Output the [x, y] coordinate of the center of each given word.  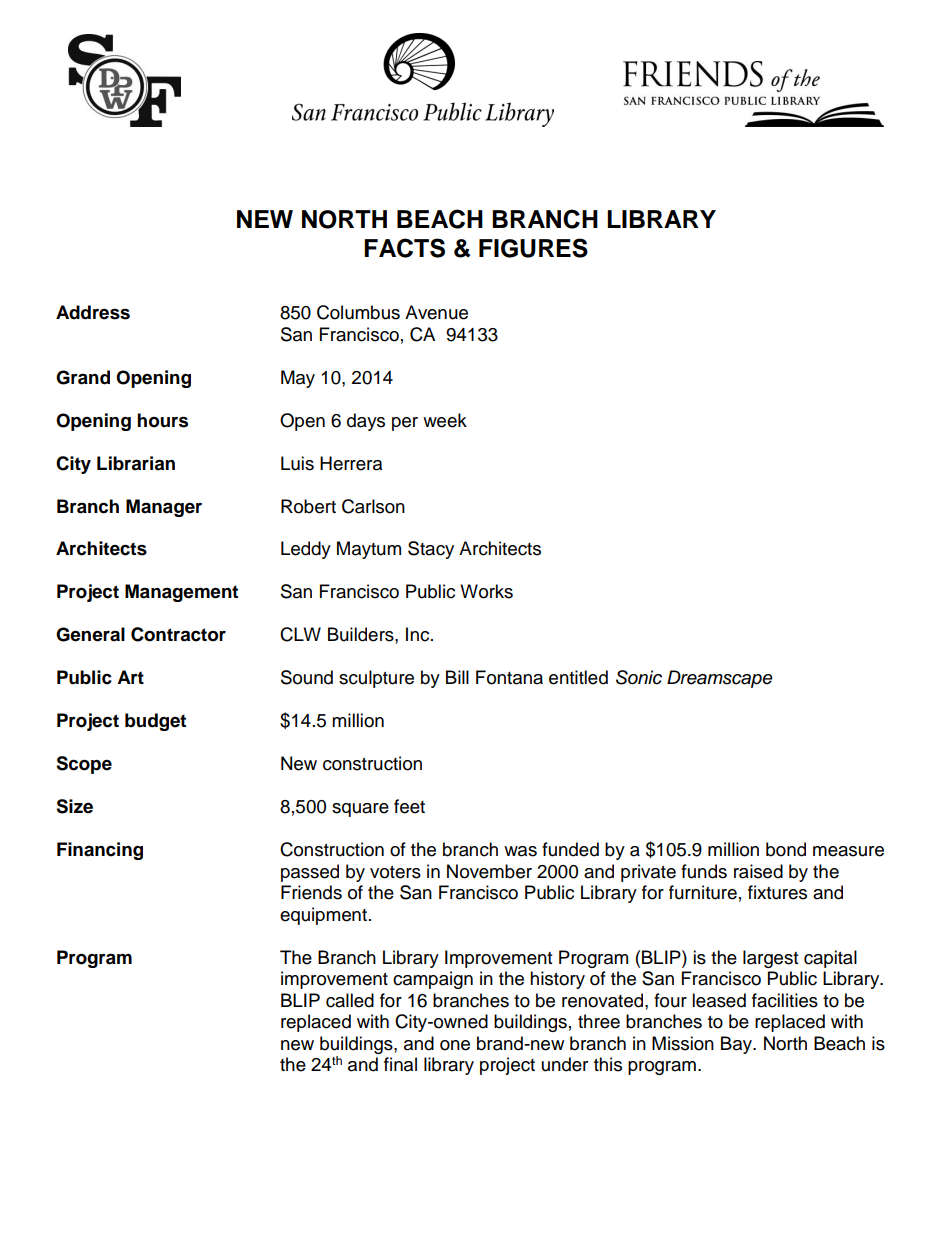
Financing [100, 851]
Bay [738, 1045]
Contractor [178, 634]
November [489, 871]
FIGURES [533, 248]
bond [786, 849]
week [445, 420]
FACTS [404, 248]
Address [93, 312]
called [350, 1000]
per [405, 424]
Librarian [136, 463]
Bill [457, 677]
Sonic [639, 677]
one [455, 1045]
